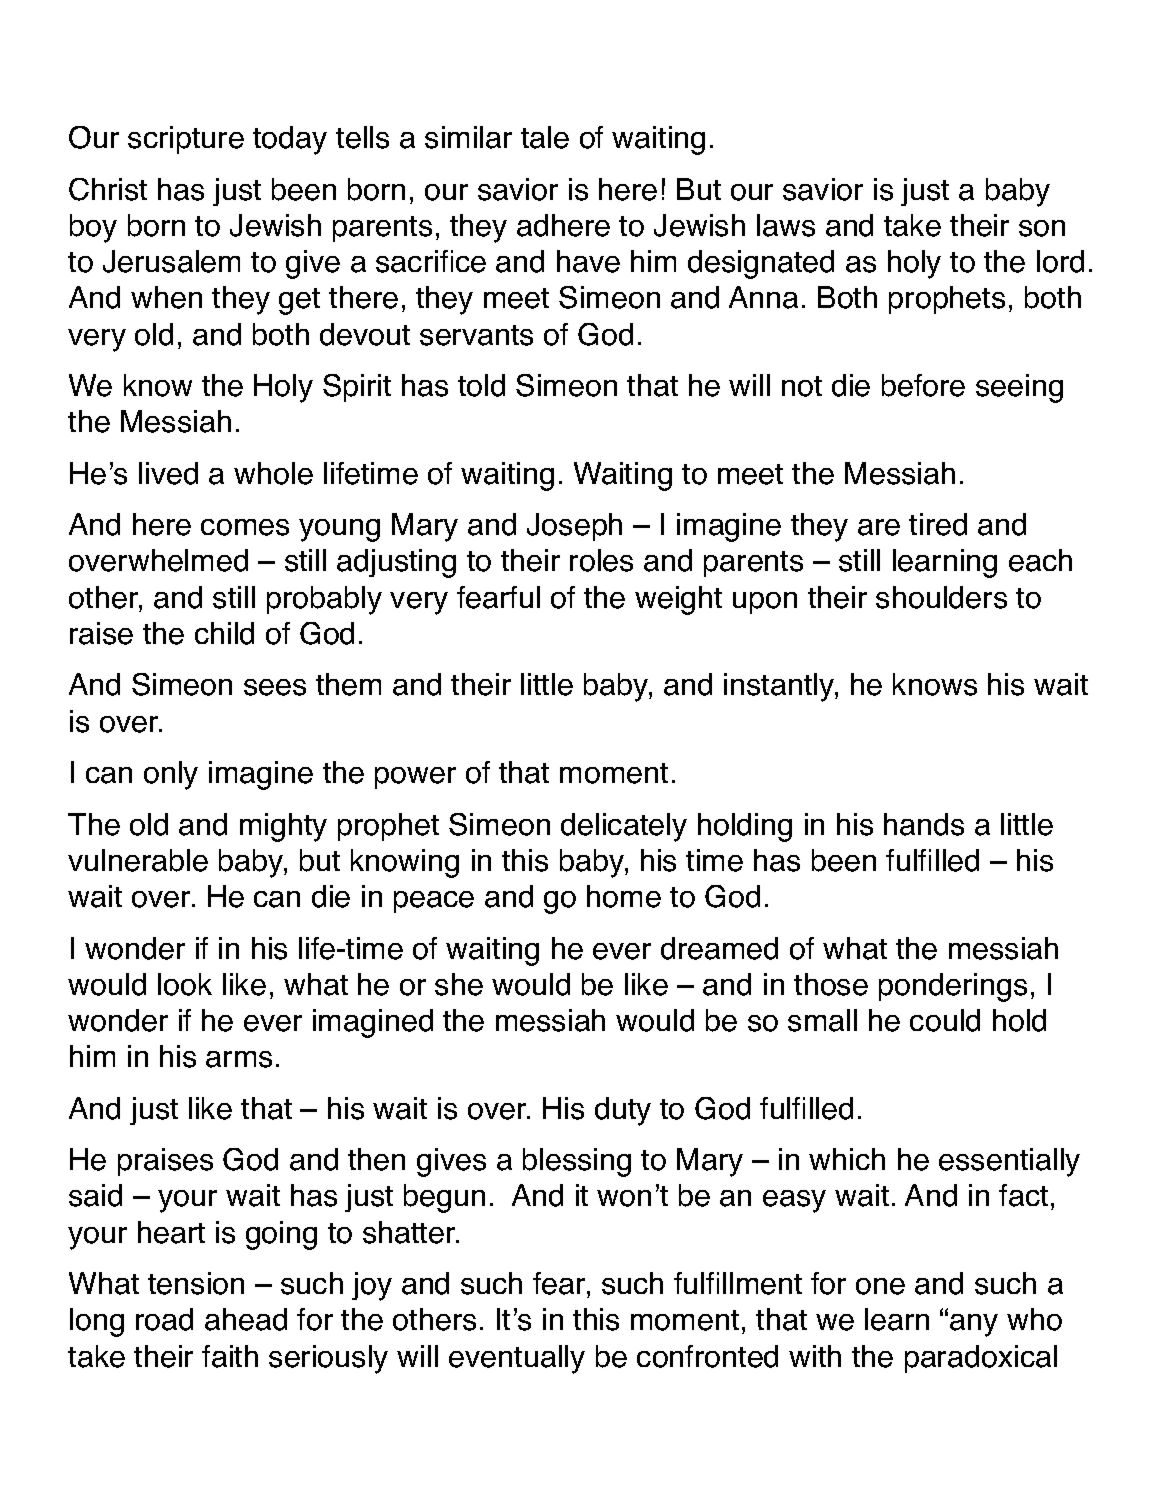 The height and width of the document is (1510, 1167). Describe the element at coordinates (924, 824) in the document. I see `hands` at that location.
